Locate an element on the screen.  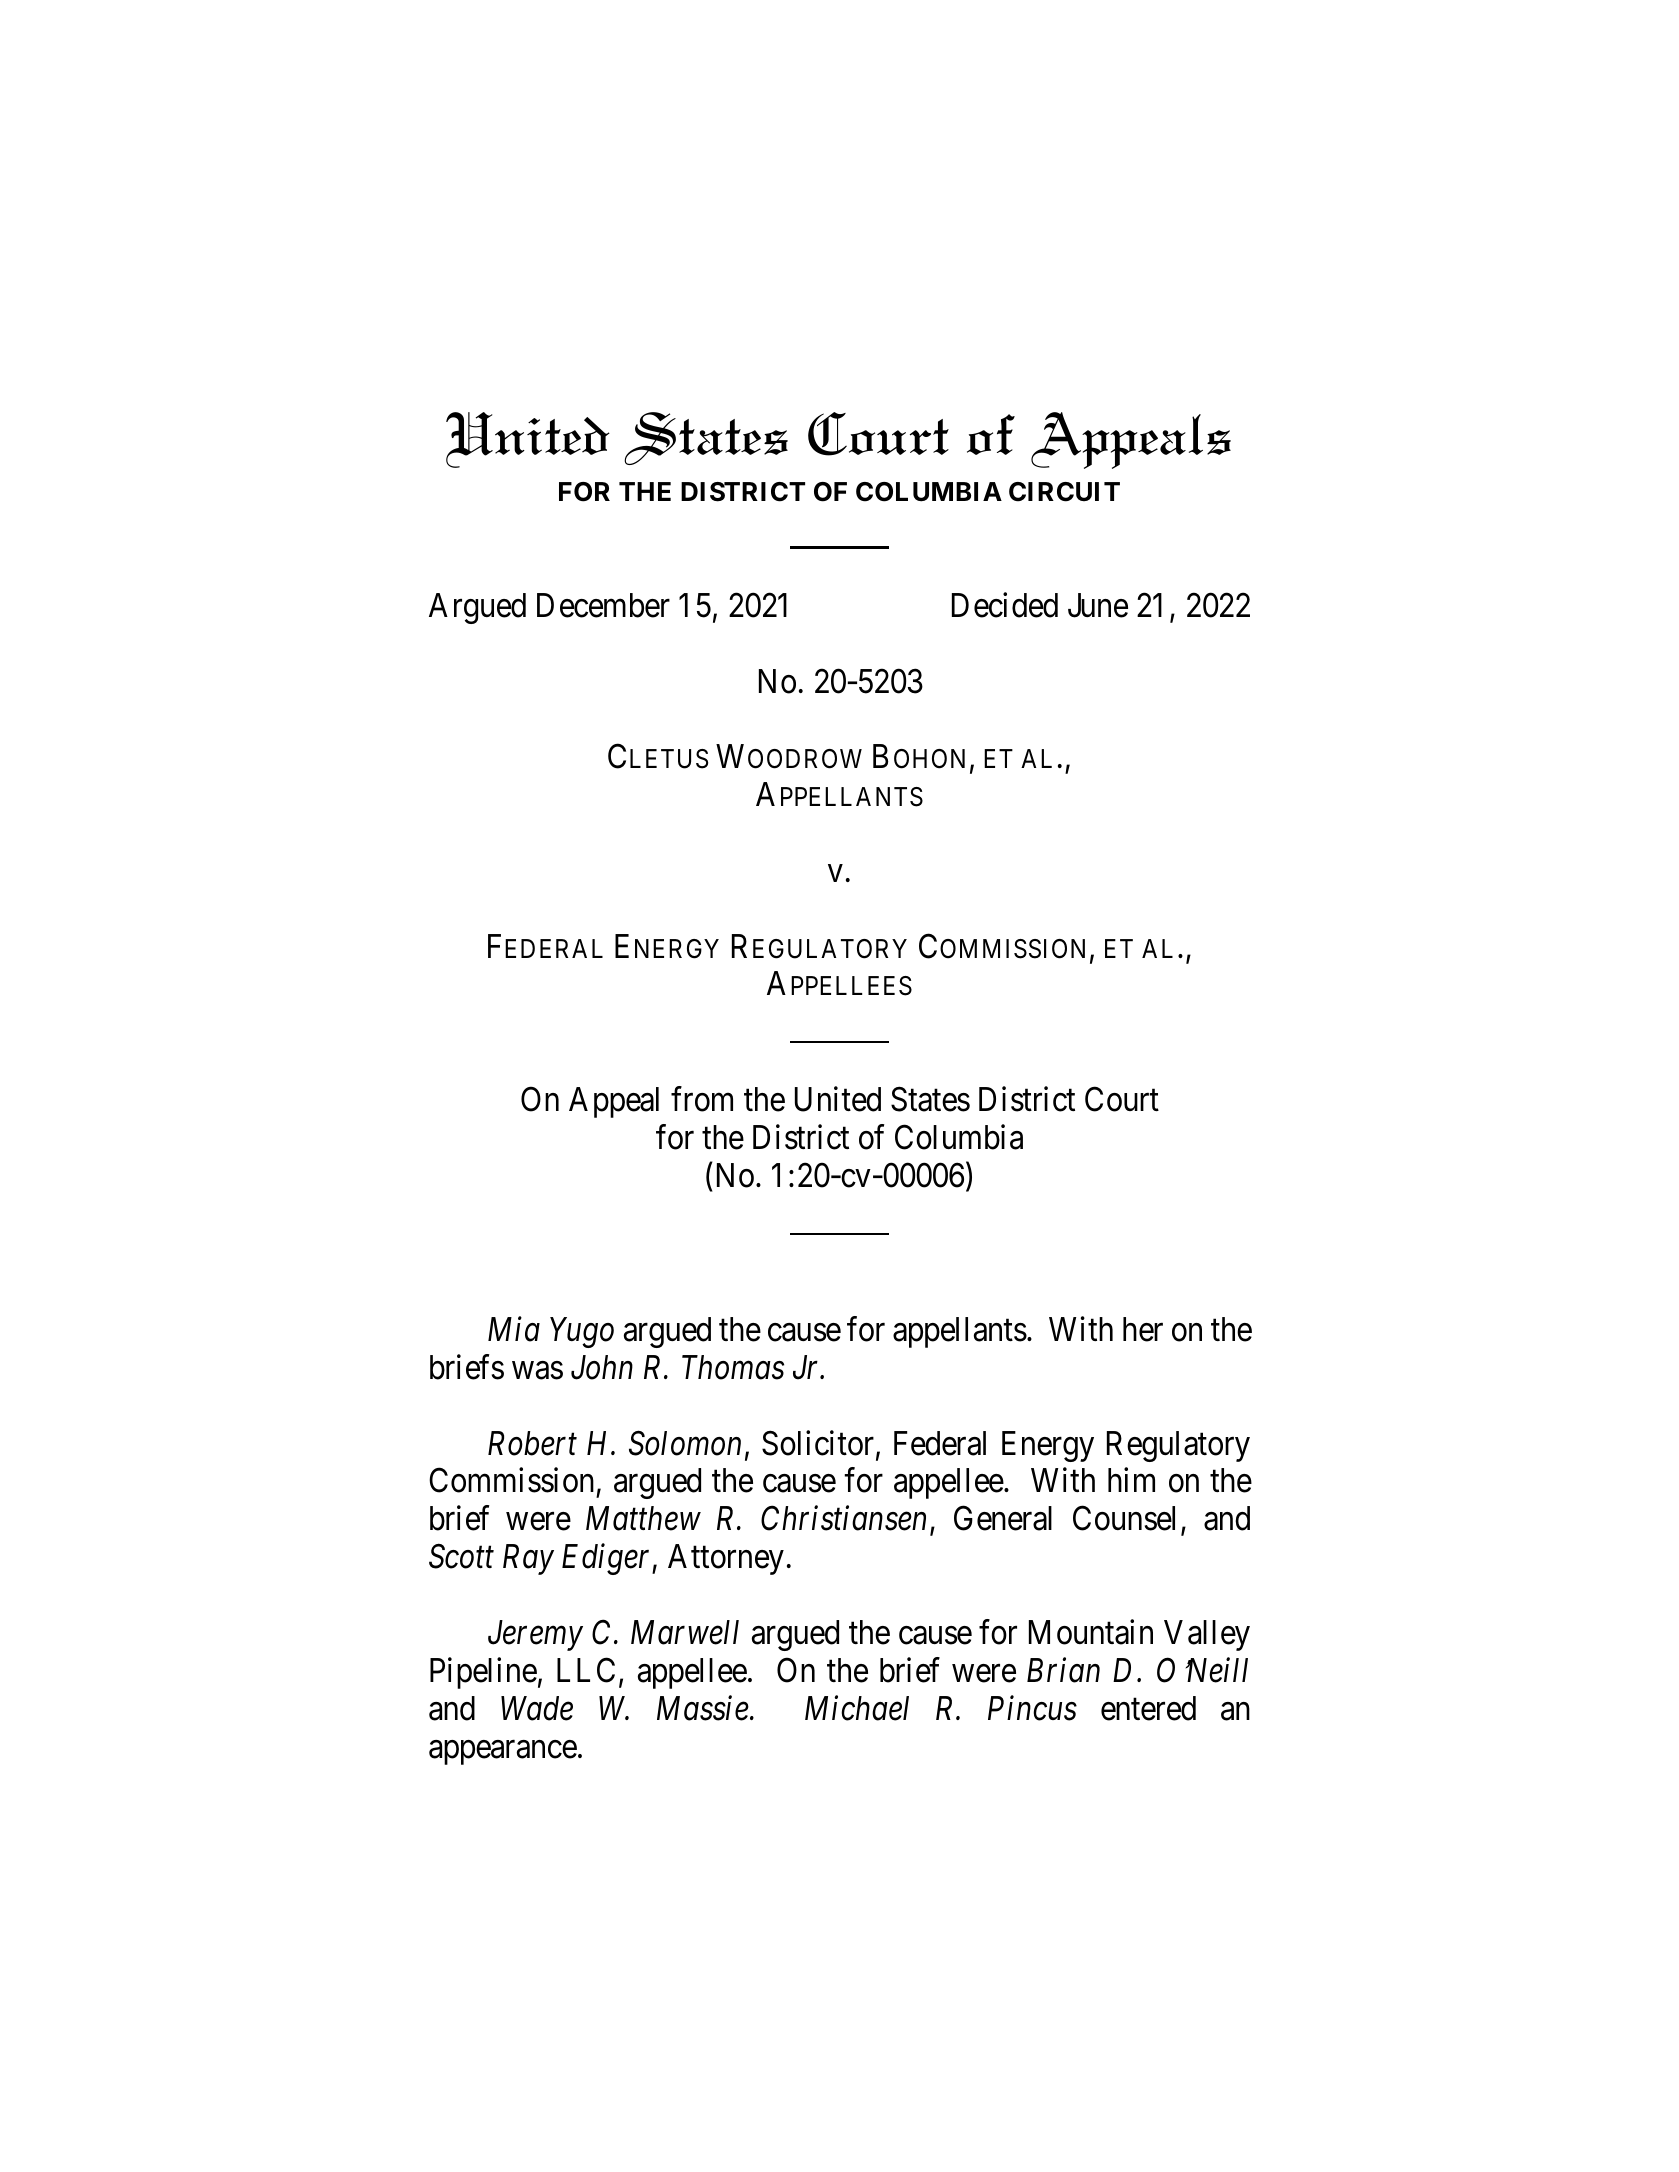
Thomas is located at coordinates (733, 1367).
